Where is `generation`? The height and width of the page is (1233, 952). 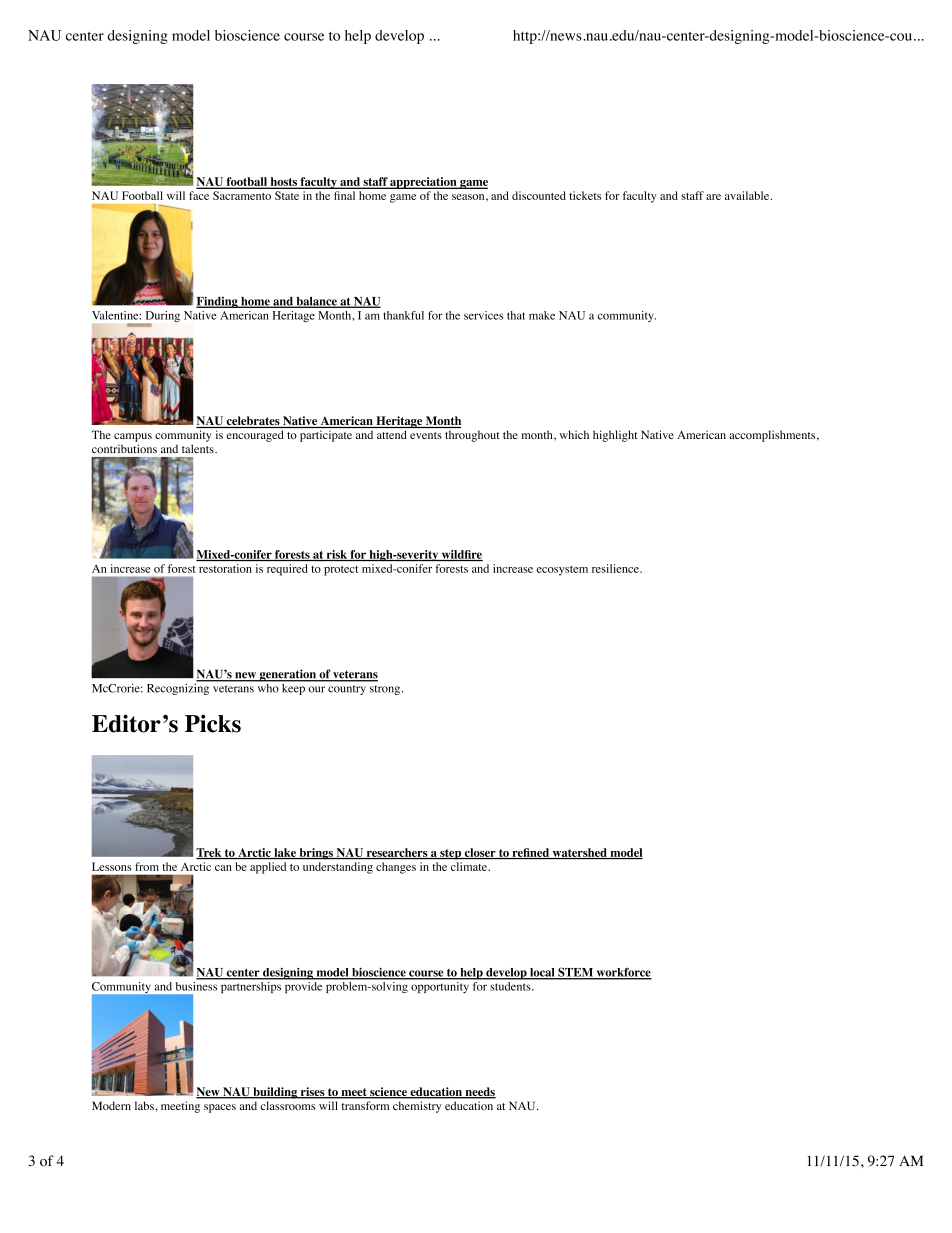 generation is located at coordinates (288, 675).
